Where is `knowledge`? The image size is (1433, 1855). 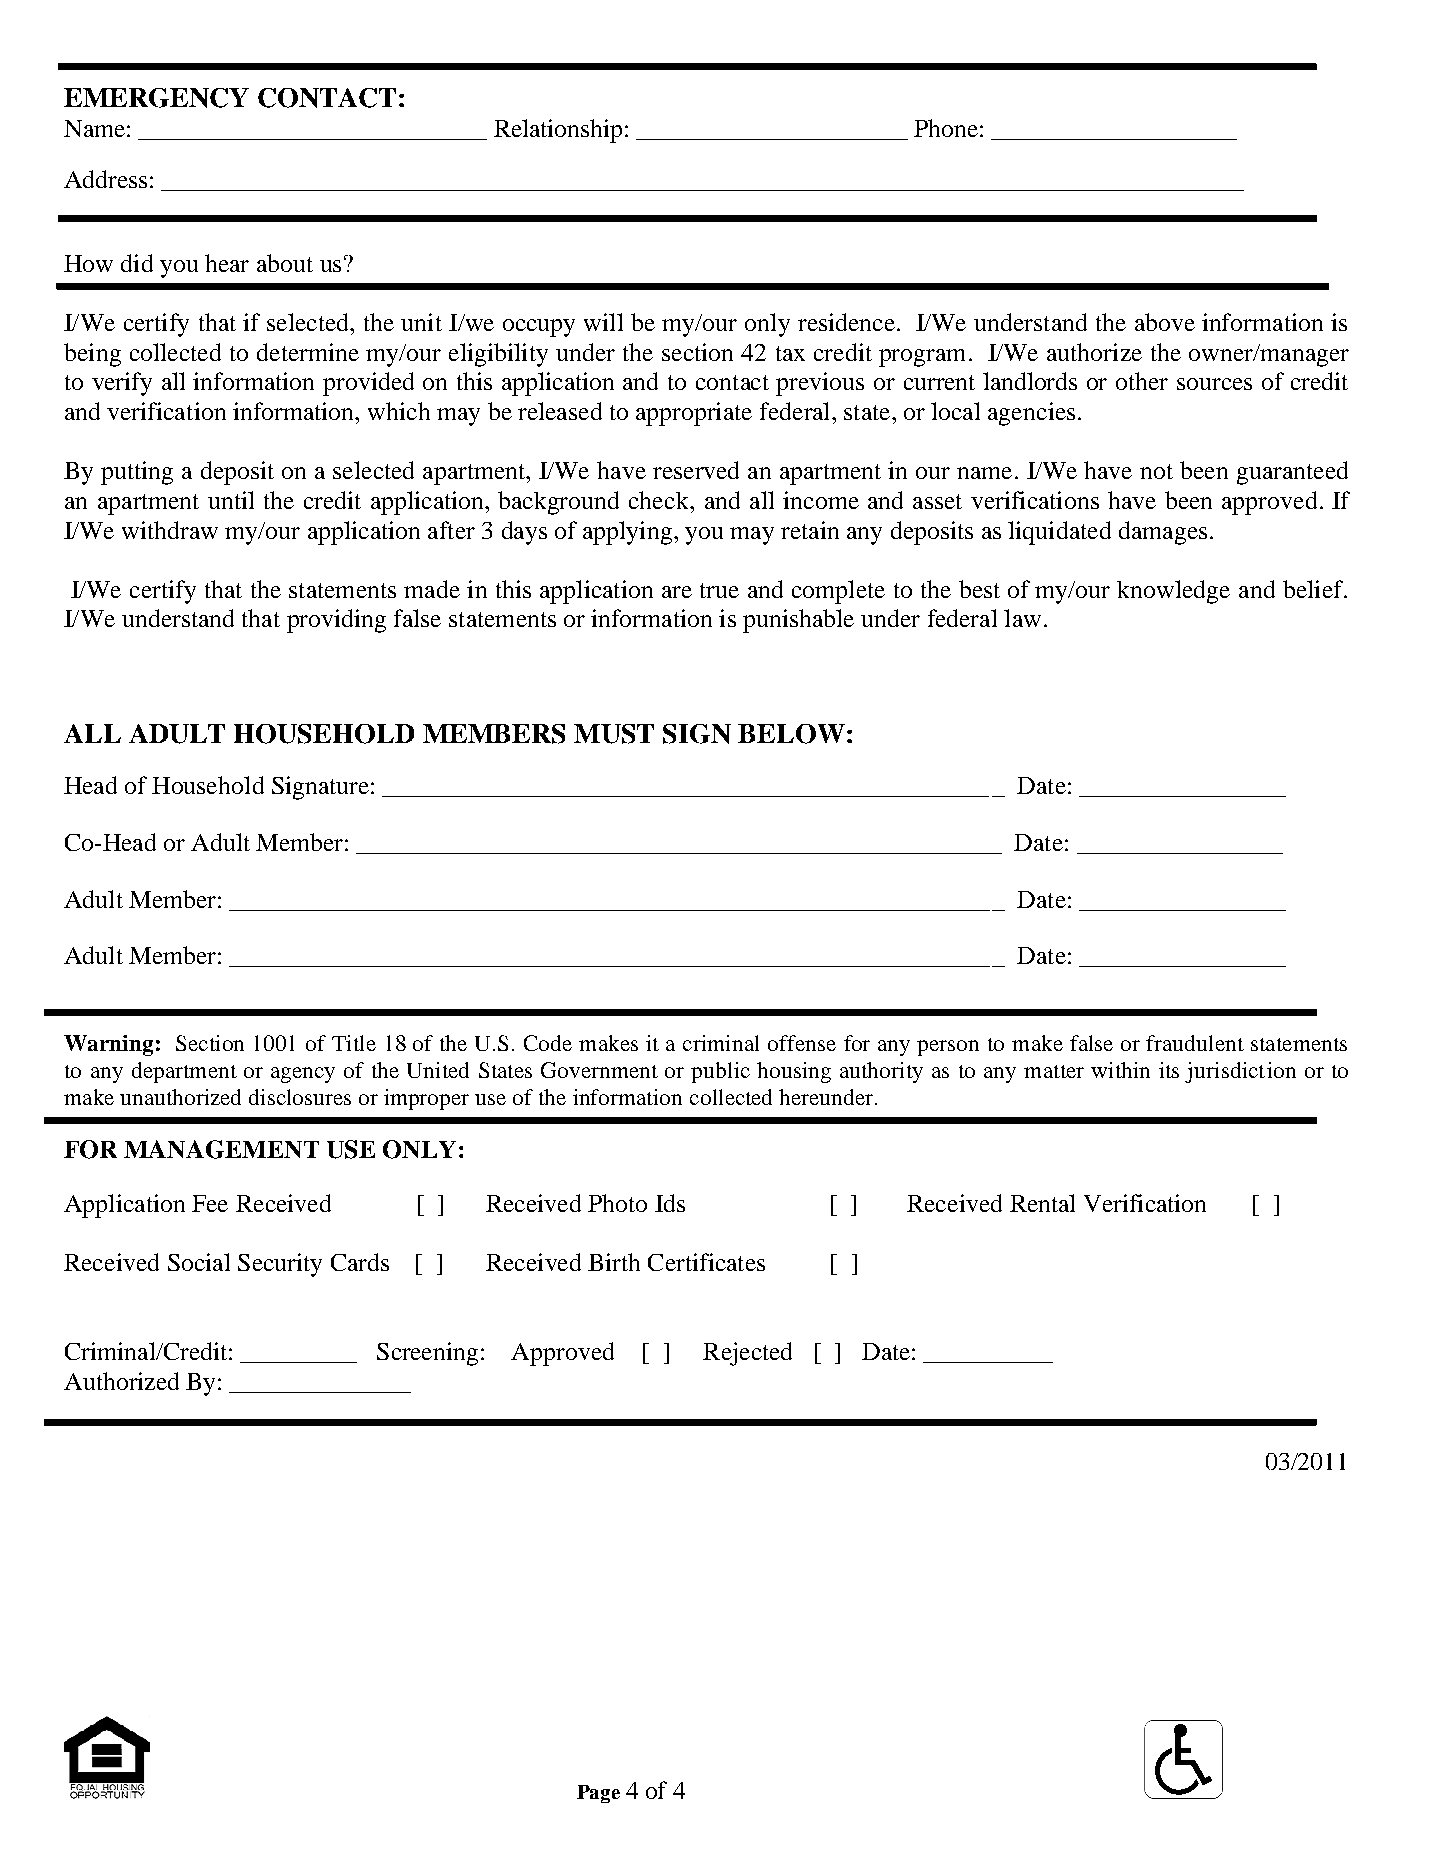
knowledge is located at coordinates (1173, 592).
